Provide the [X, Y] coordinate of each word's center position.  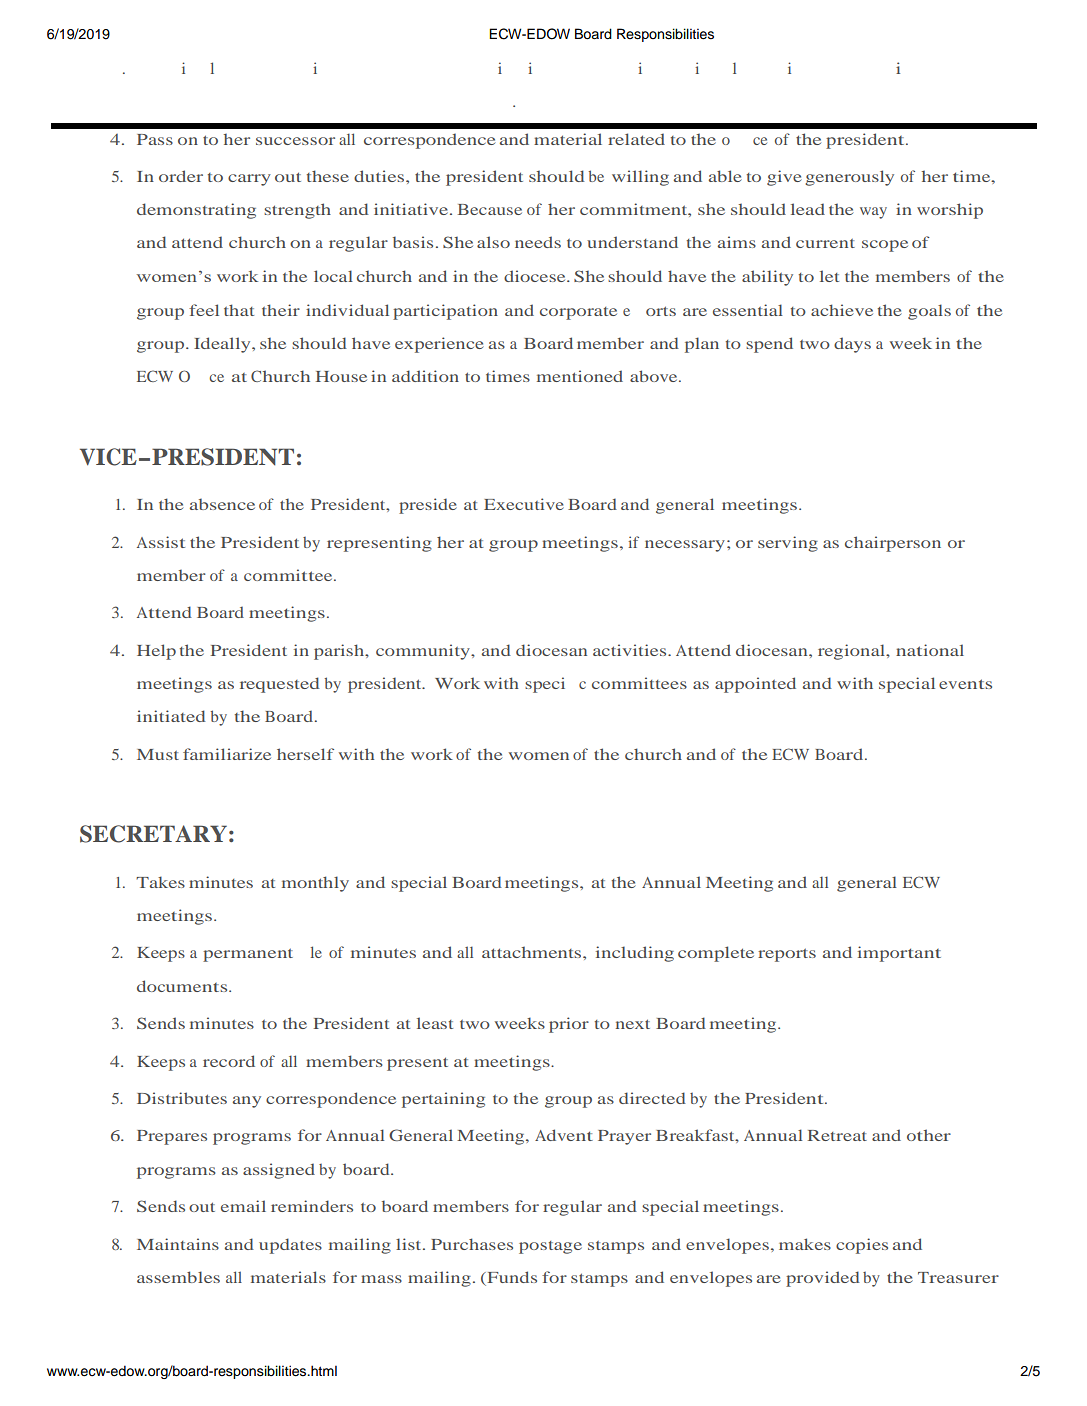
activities [631, 650]
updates [290, 1246]
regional [853, 652]
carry [249, 180]
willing [640, 178]
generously [849, 178]
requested [280, 685]
